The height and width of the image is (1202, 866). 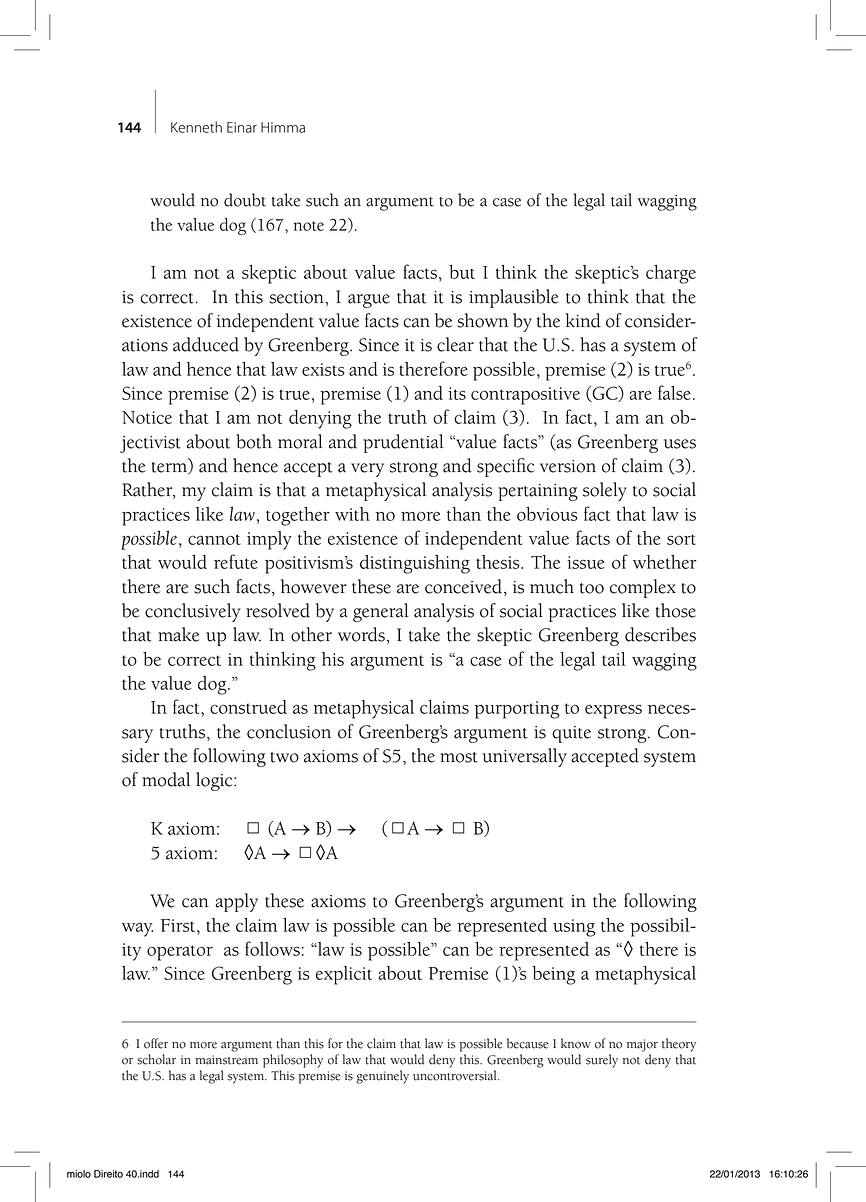 What do you see at coordinates (227, 1060) in the image?
I see `mainstream` at bounding box center [227, 1060].
